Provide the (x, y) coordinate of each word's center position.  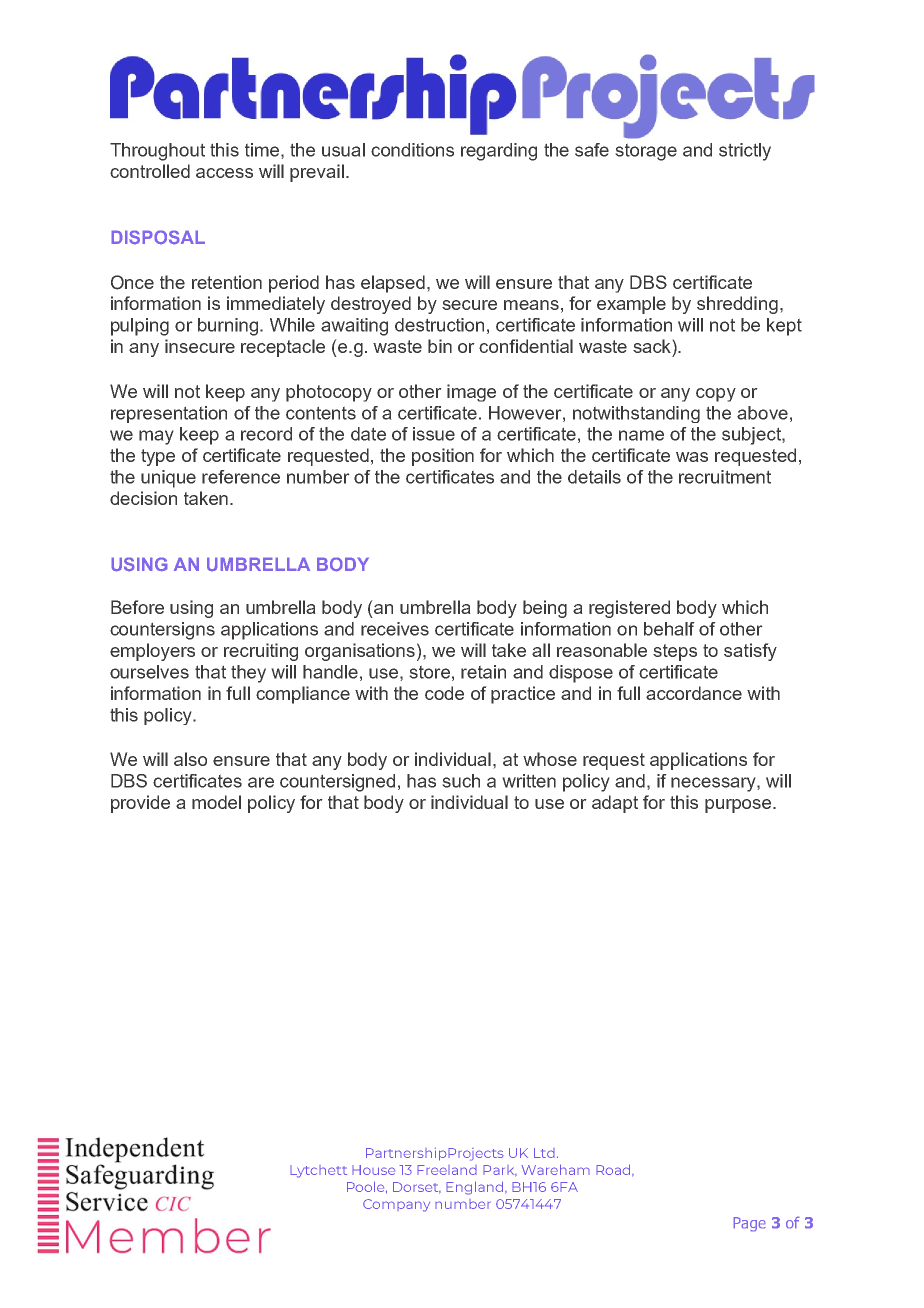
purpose (739, 806)
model (216, 802)
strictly (745, 152)
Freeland (447, 1170)
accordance (694, 693)
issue (434, 434)
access (224, 173)
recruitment (725, 477)
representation (169, 414)
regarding (499, 152)
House (373, 1170)
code (444, 693)
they (248, 674)
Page (749, 1224)
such (461, 781)
